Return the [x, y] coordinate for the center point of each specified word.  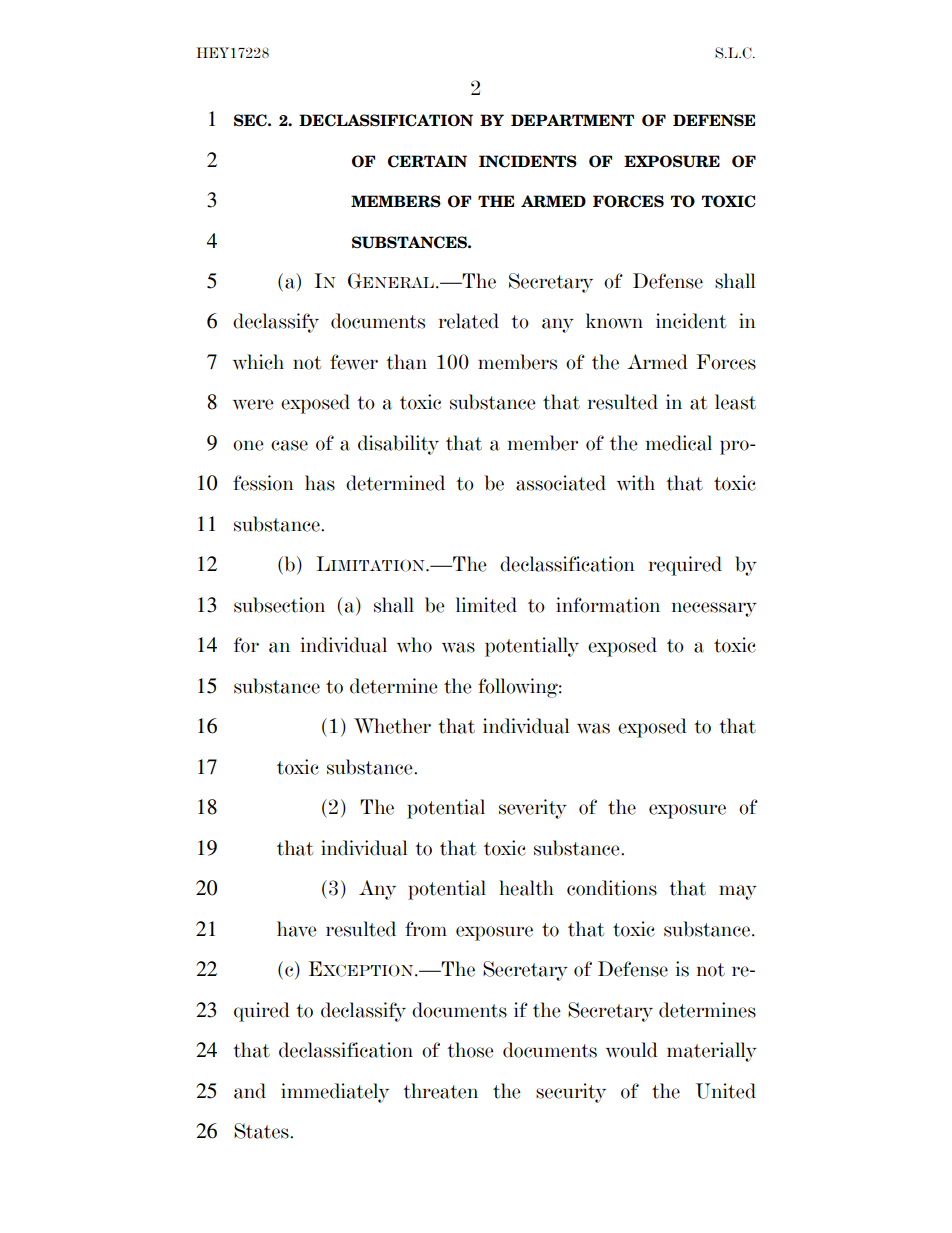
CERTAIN [427, 161]
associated [561, 483]
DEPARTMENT [572, 120]
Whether [392, 726]
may [738, 892]
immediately [335, 1093]
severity [533, 809]
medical [679, 443]
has [320, 483]
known [614, 321]
